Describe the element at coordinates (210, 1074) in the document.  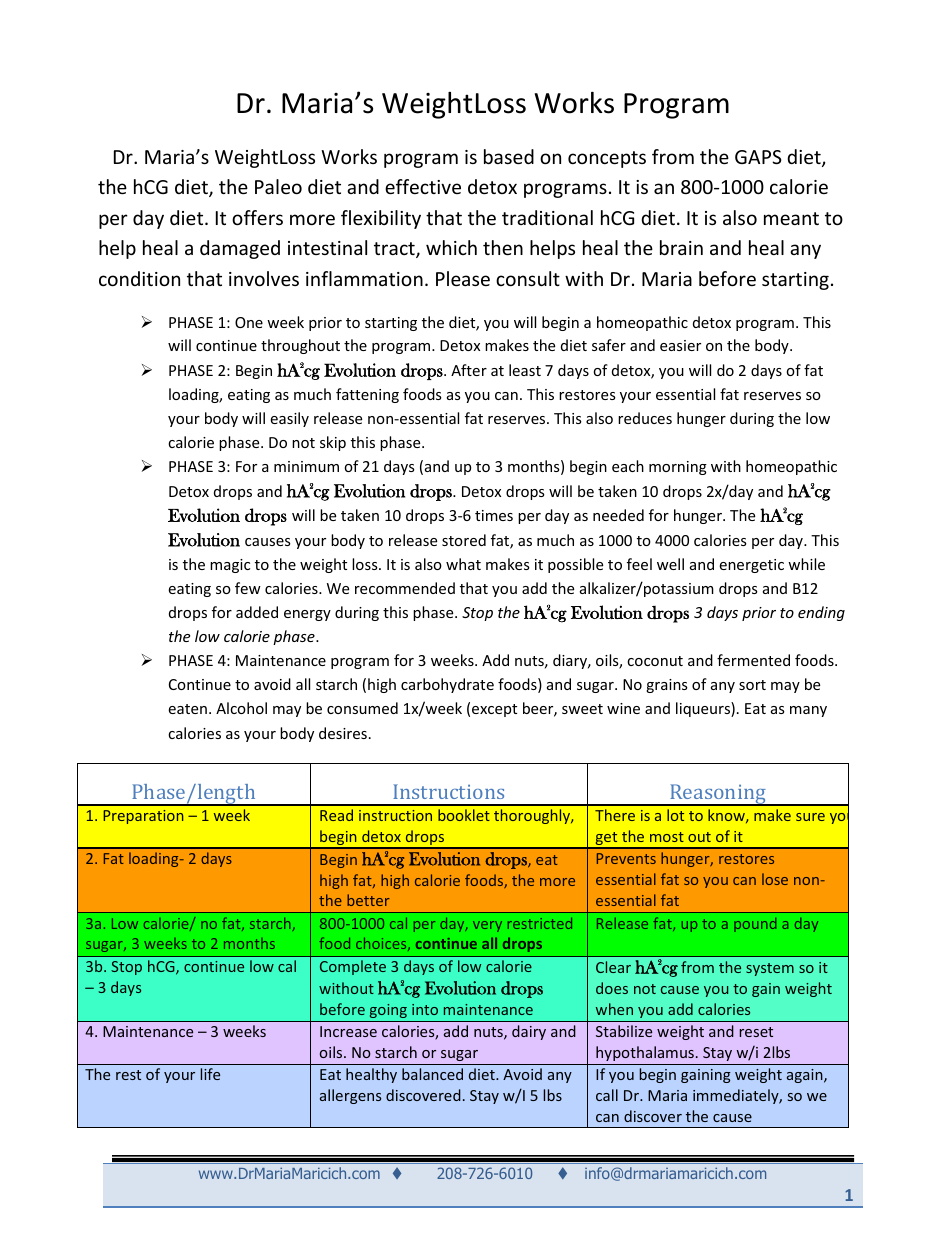
I see `life` at that location.
